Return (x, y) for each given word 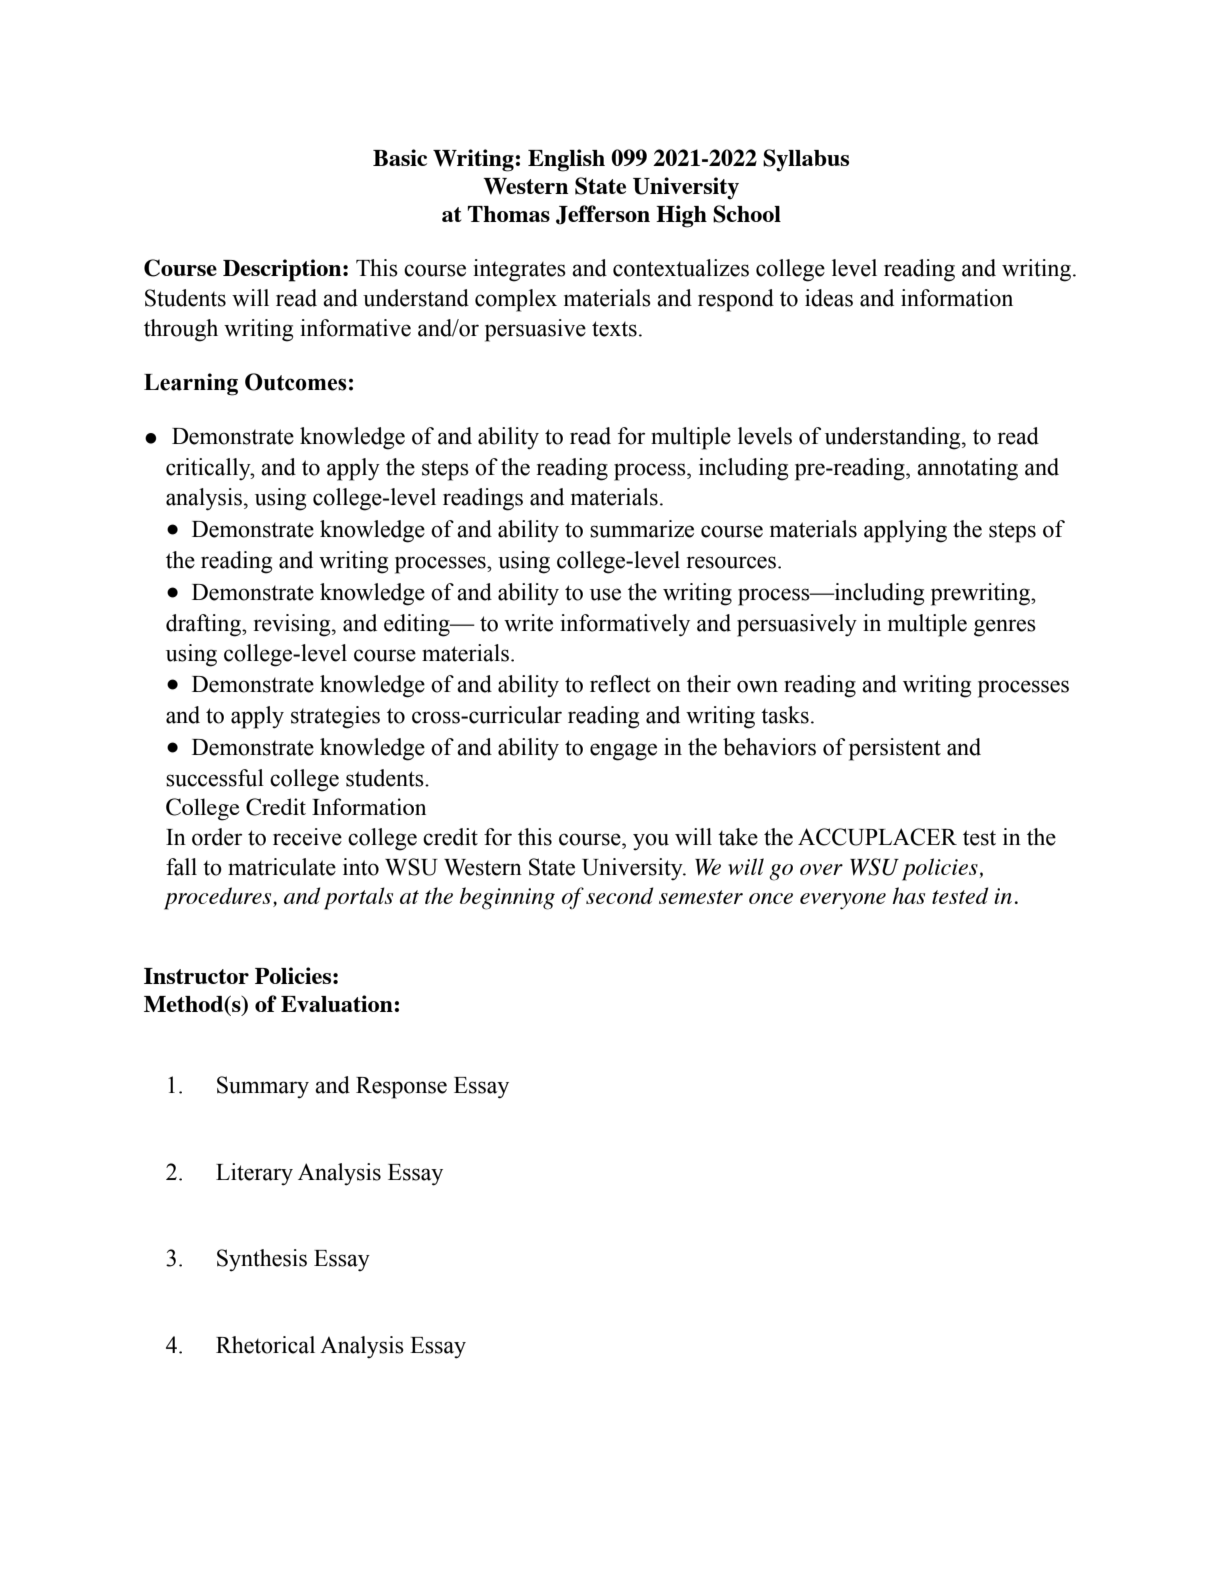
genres (1005, 628)
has (908, 895)
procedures (219, 898)
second (619, 895)
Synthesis (262, 1260)
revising (293, 625)
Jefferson (603, 215)
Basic (400, 157)
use (605, 594)
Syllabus (806, 160)
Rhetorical (265, 1345)
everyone (843, 901)
